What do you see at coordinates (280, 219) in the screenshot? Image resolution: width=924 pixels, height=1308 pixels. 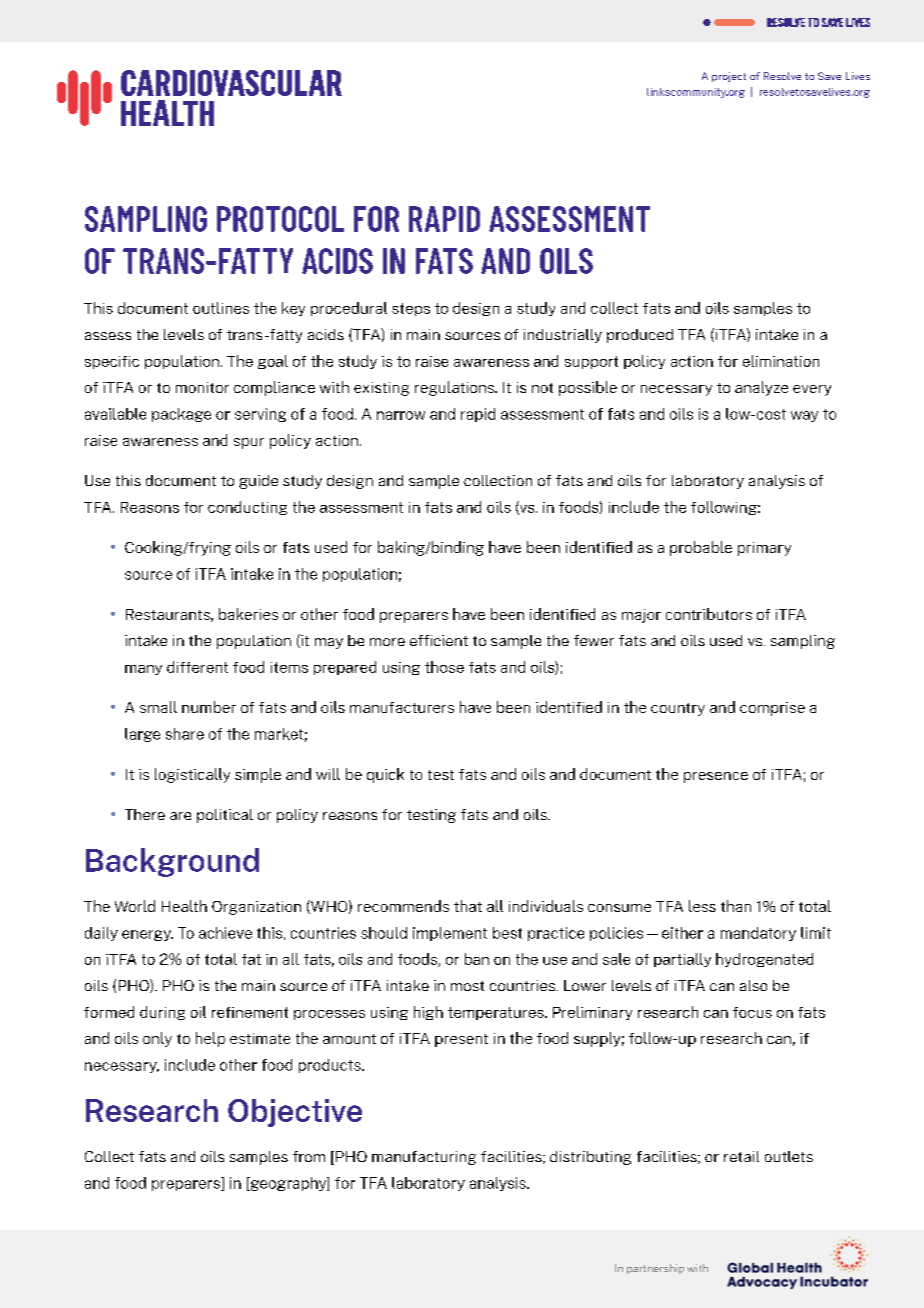 I see `PROTOCOL` at bounding box center [280, 219].
